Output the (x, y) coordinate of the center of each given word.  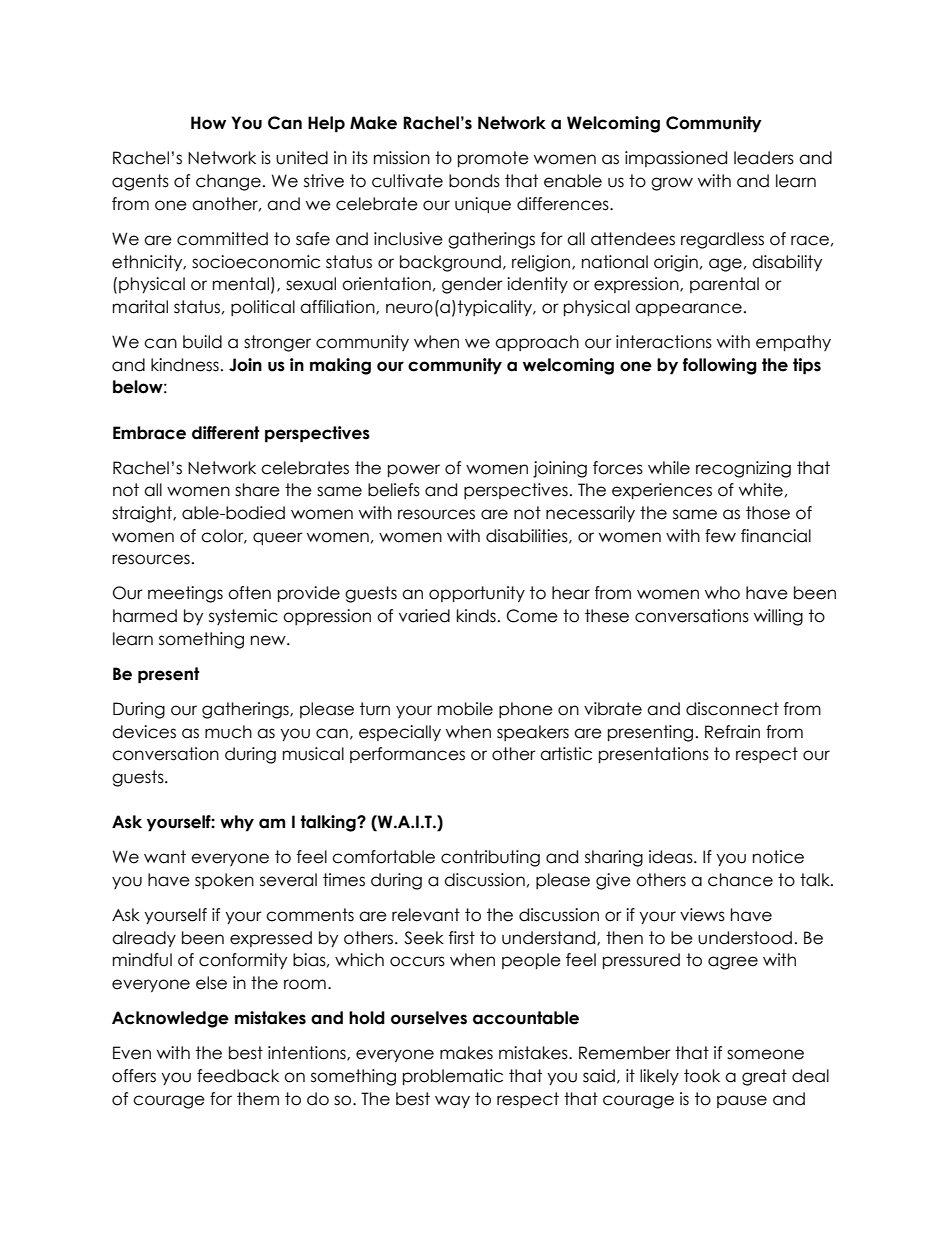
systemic (243, 617)
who (722, 593)
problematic (453, 1077)
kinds (476, 616)
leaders (764, 158)
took (702, 1076)
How (208, 123)
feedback (238, 1076)
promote (493, 159)
